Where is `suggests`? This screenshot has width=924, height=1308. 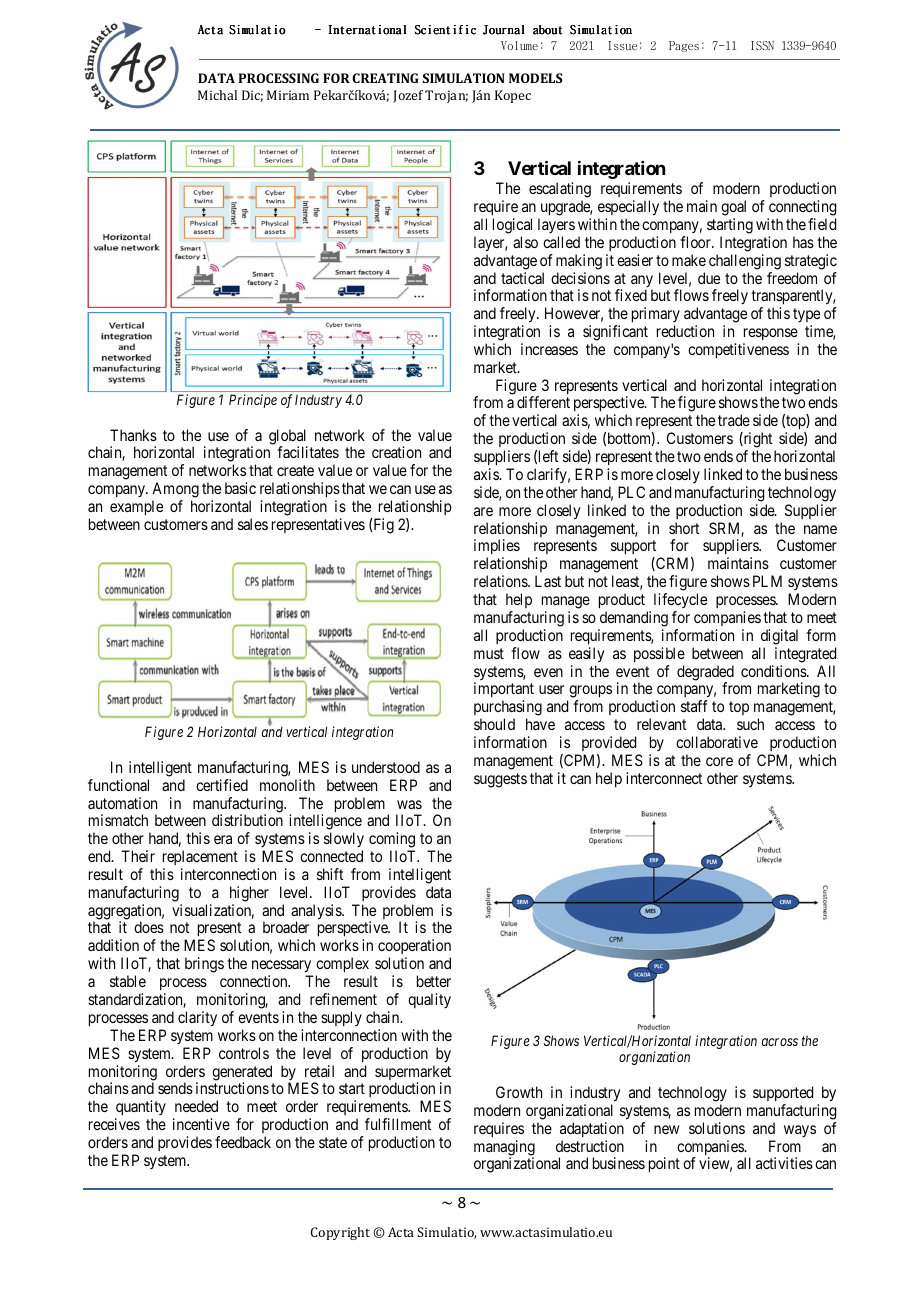 suggests is located at coordinates (500, 780).
